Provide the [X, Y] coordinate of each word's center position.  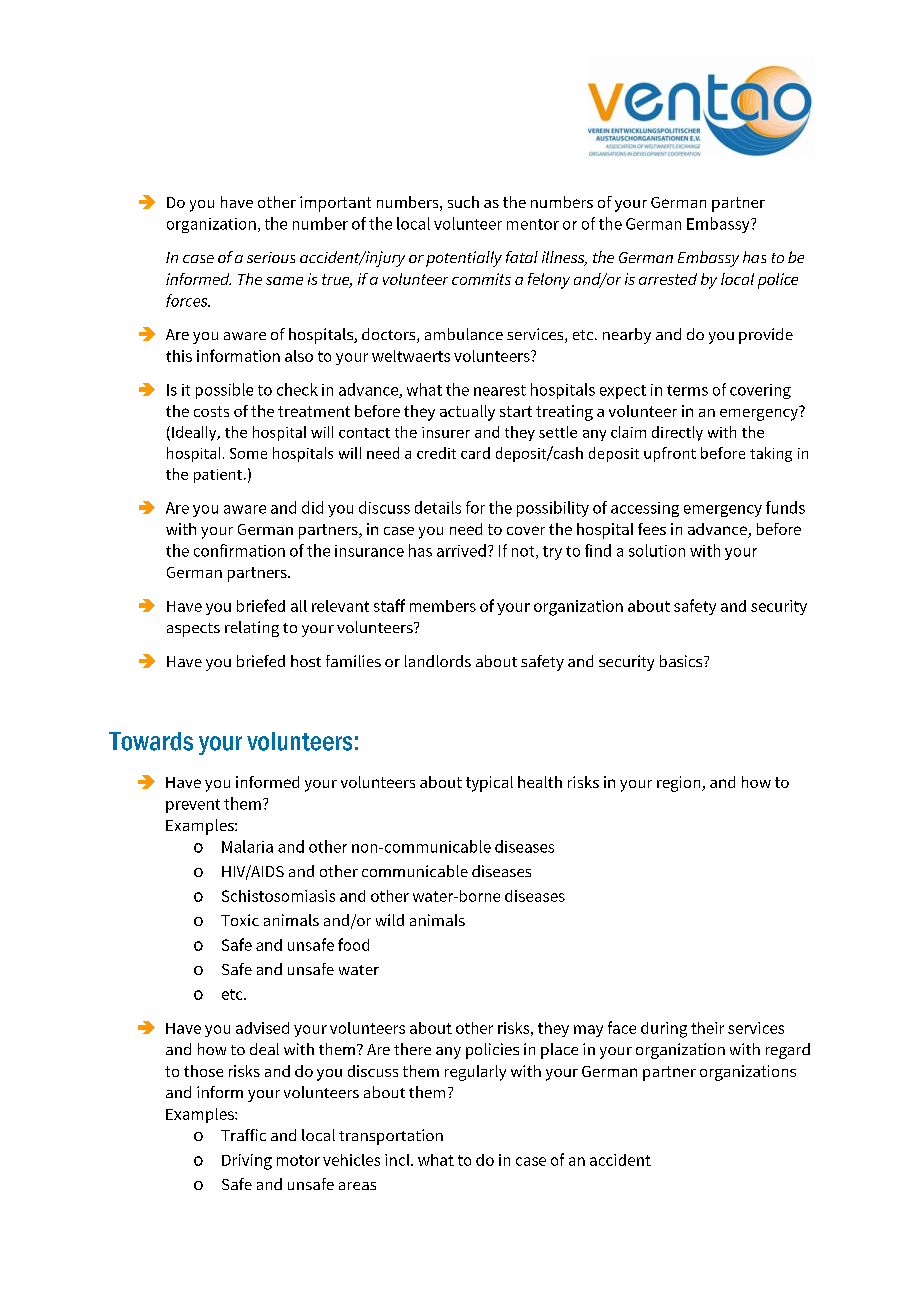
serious [271, 257]
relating [252, 629]
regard [788, 1051]
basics [682, 661]
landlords [438, 661]
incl [398, 1160]
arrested [668, 279]
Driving [247, 1162]
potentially [464, 259]
